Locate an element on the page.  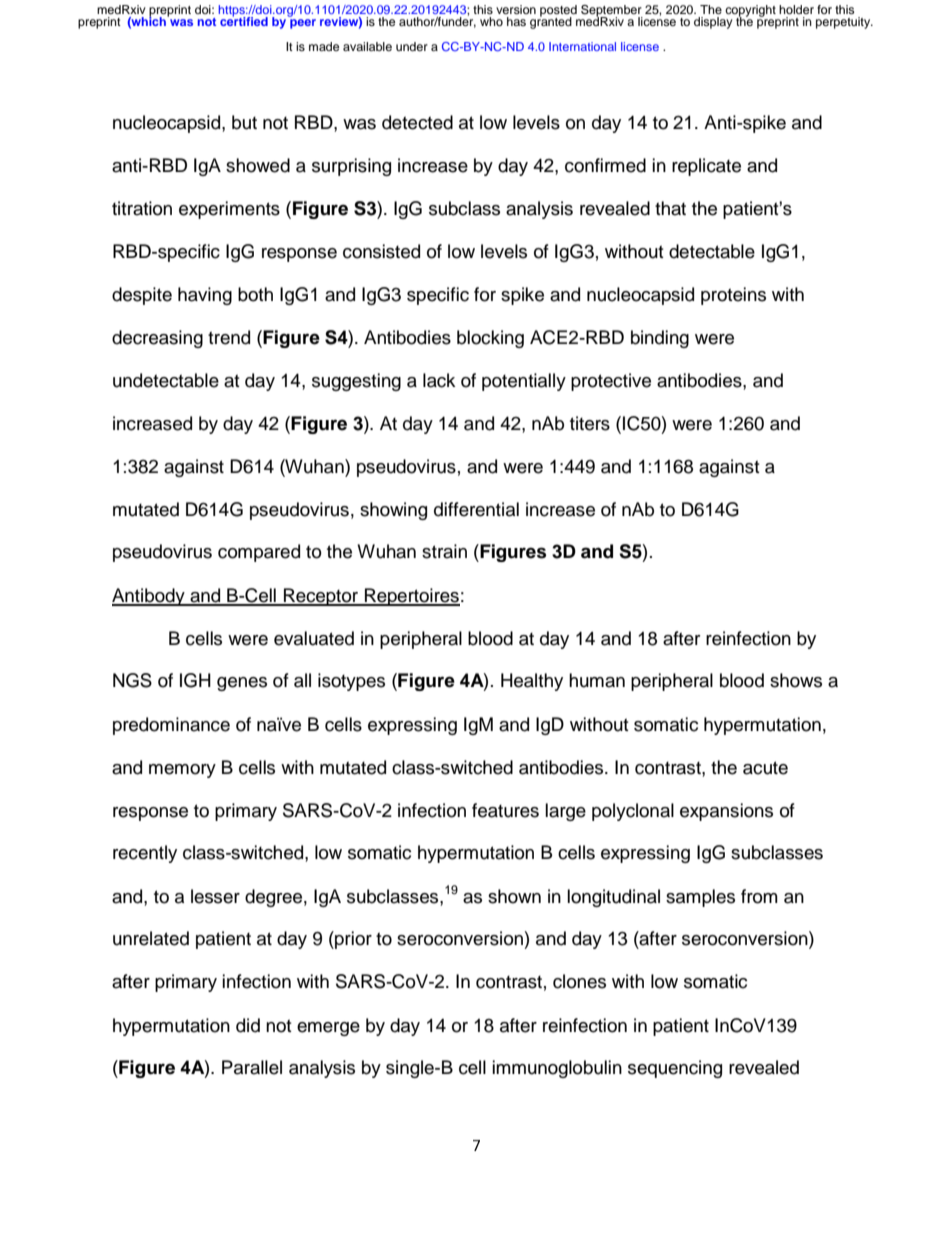
who is located at coordinates (491, 21).
